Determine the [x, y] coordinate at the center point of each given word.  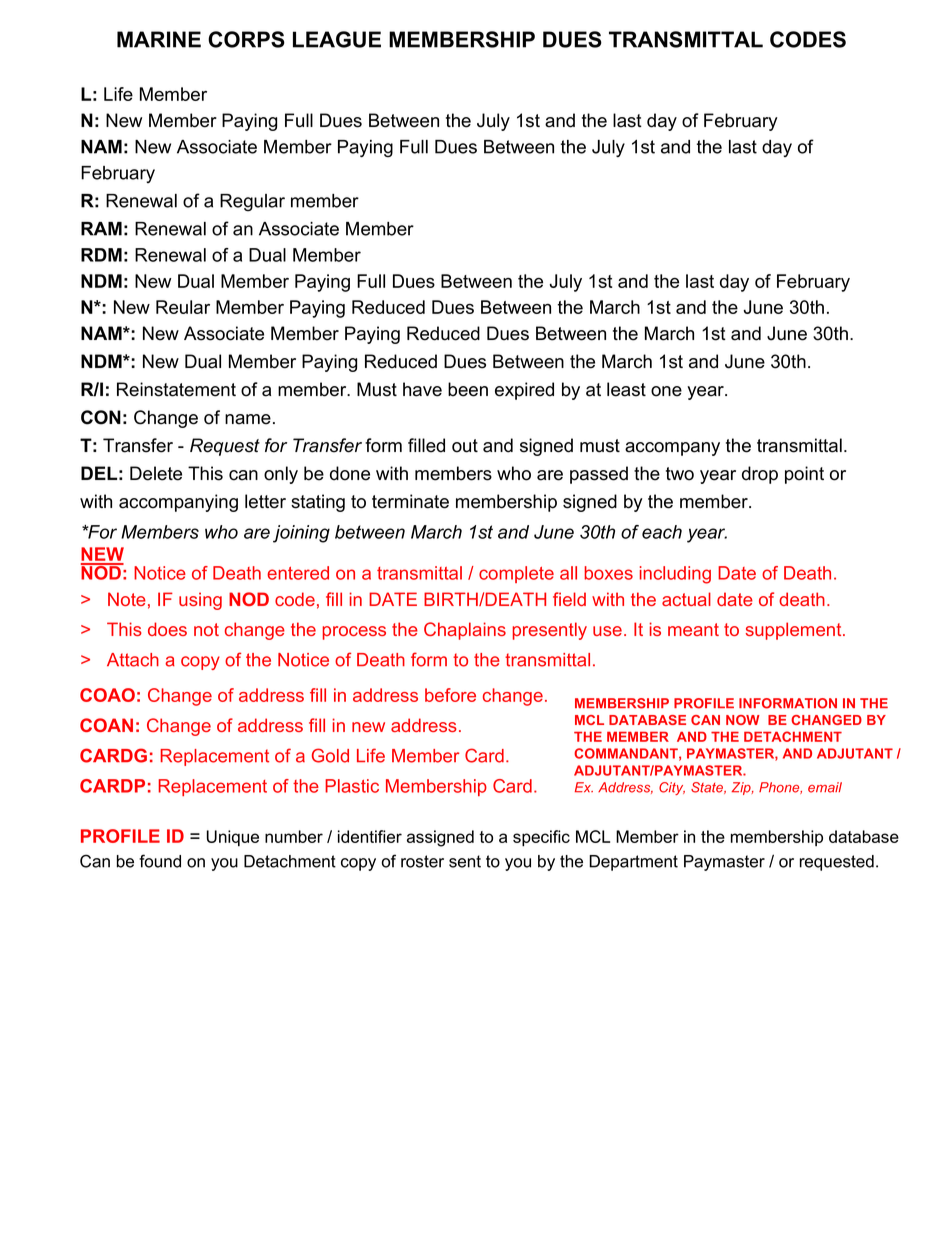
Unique [233, 838]
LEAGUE [337, 39]
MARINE [159, 39]
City [672, 788]
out [465, 446]
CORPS [246, 39]
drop [760, 475]
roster [422, 861]
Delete [156, 473]
